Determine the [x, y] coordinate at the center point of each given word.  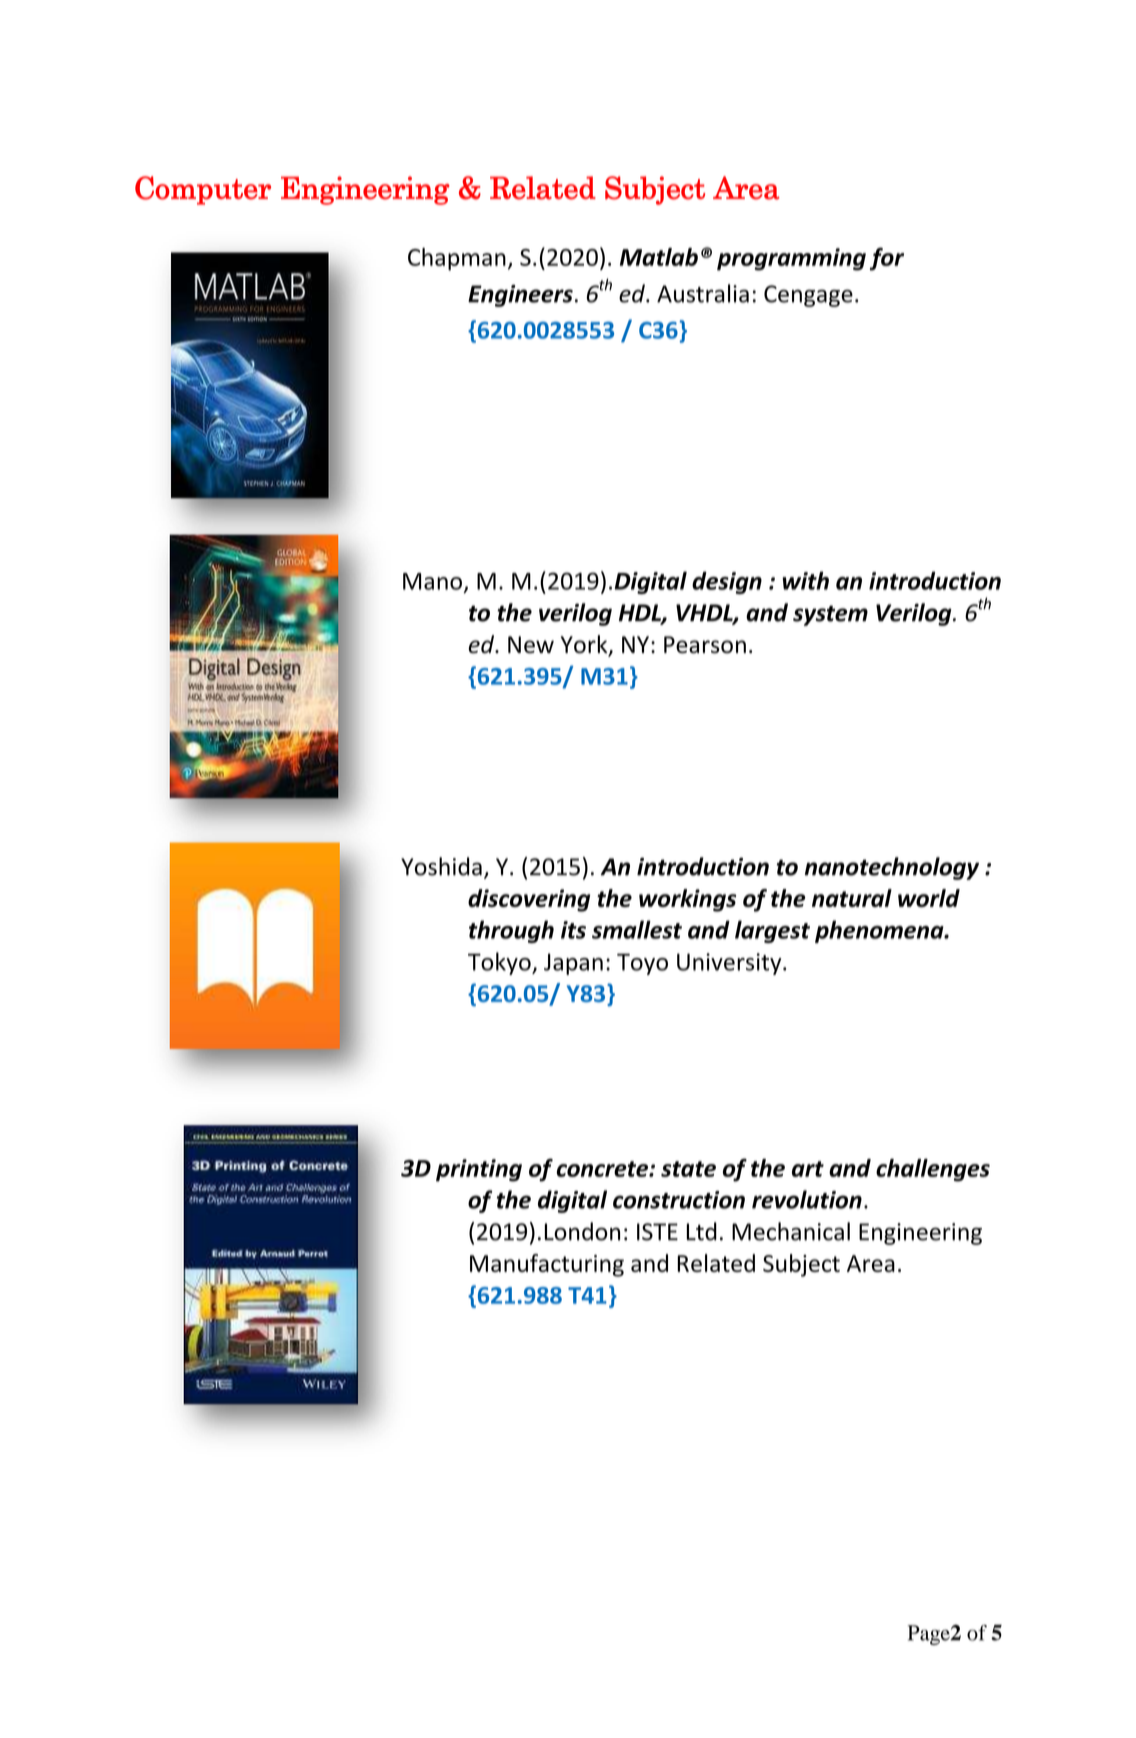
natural [852, 898]
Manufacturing [547, 1265]
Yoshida [441, 866]
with [805, 580]
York [585, 645]
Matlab [659, 257]
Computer [203, 190]
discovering [529, 900]
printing [479, 1170]
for [887, 259]
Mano [432, 581]
